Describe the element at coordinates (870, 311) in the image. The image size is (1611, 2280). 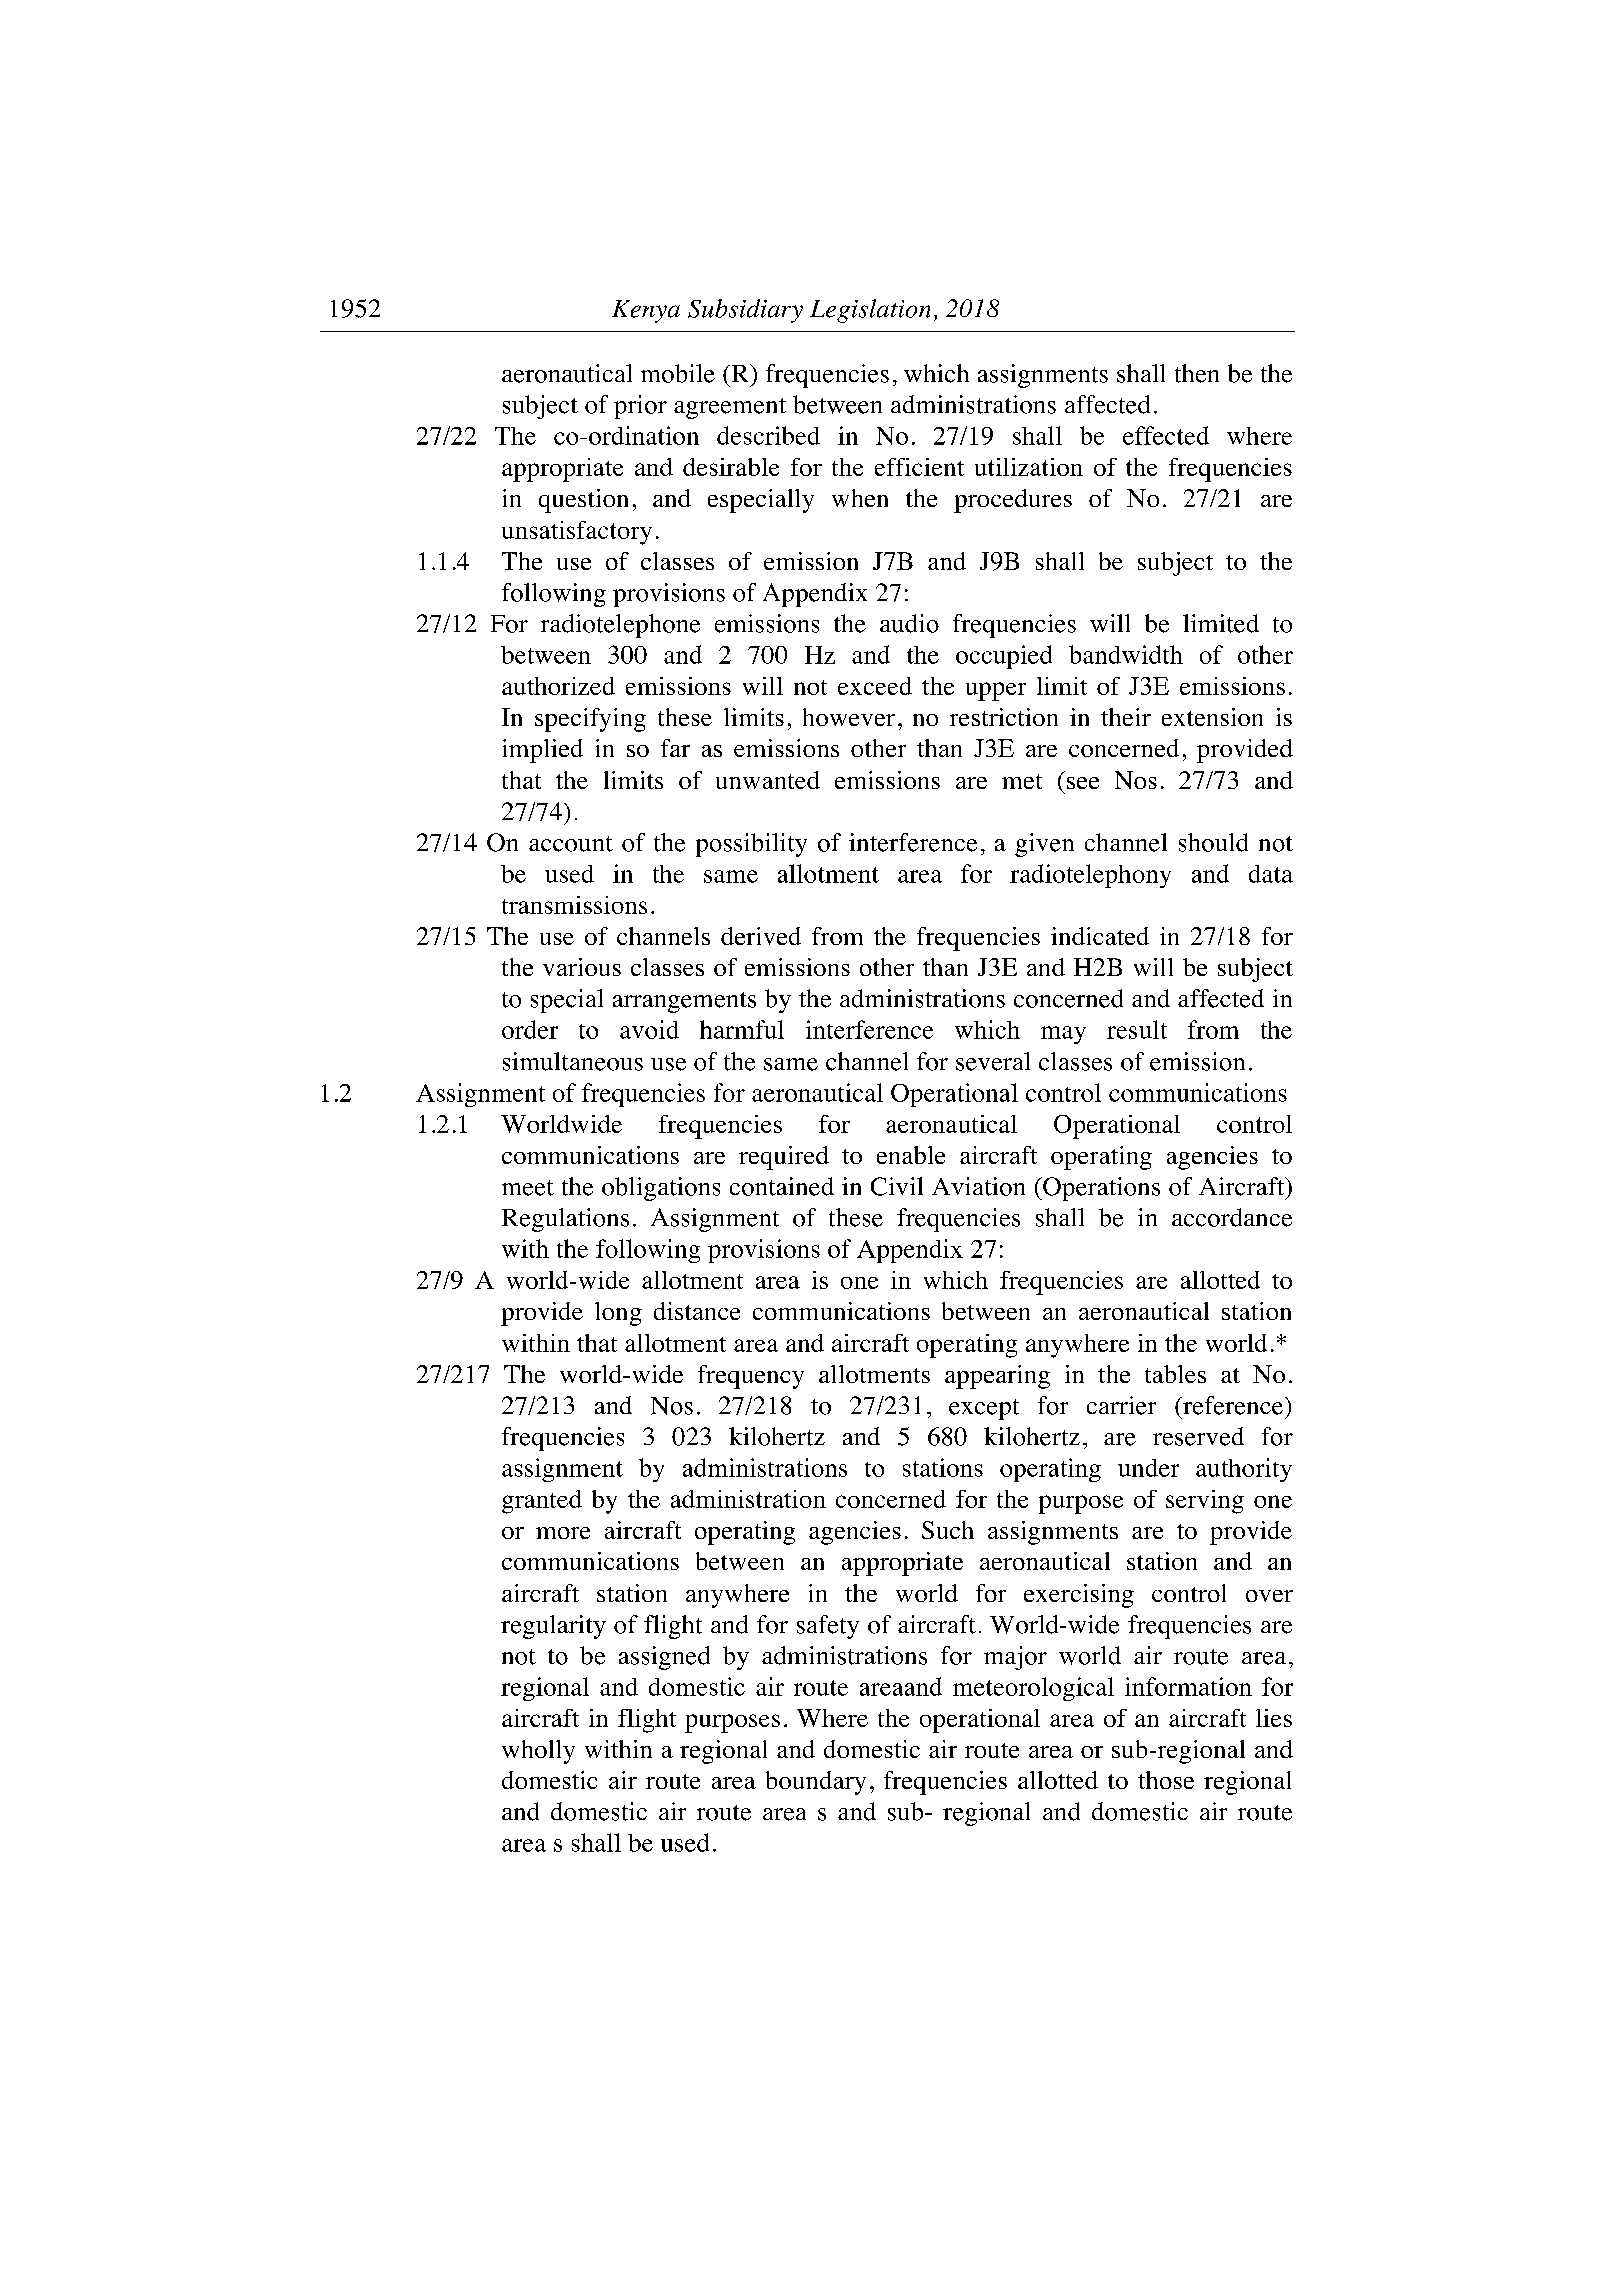
I see `Legislation` at that location.
